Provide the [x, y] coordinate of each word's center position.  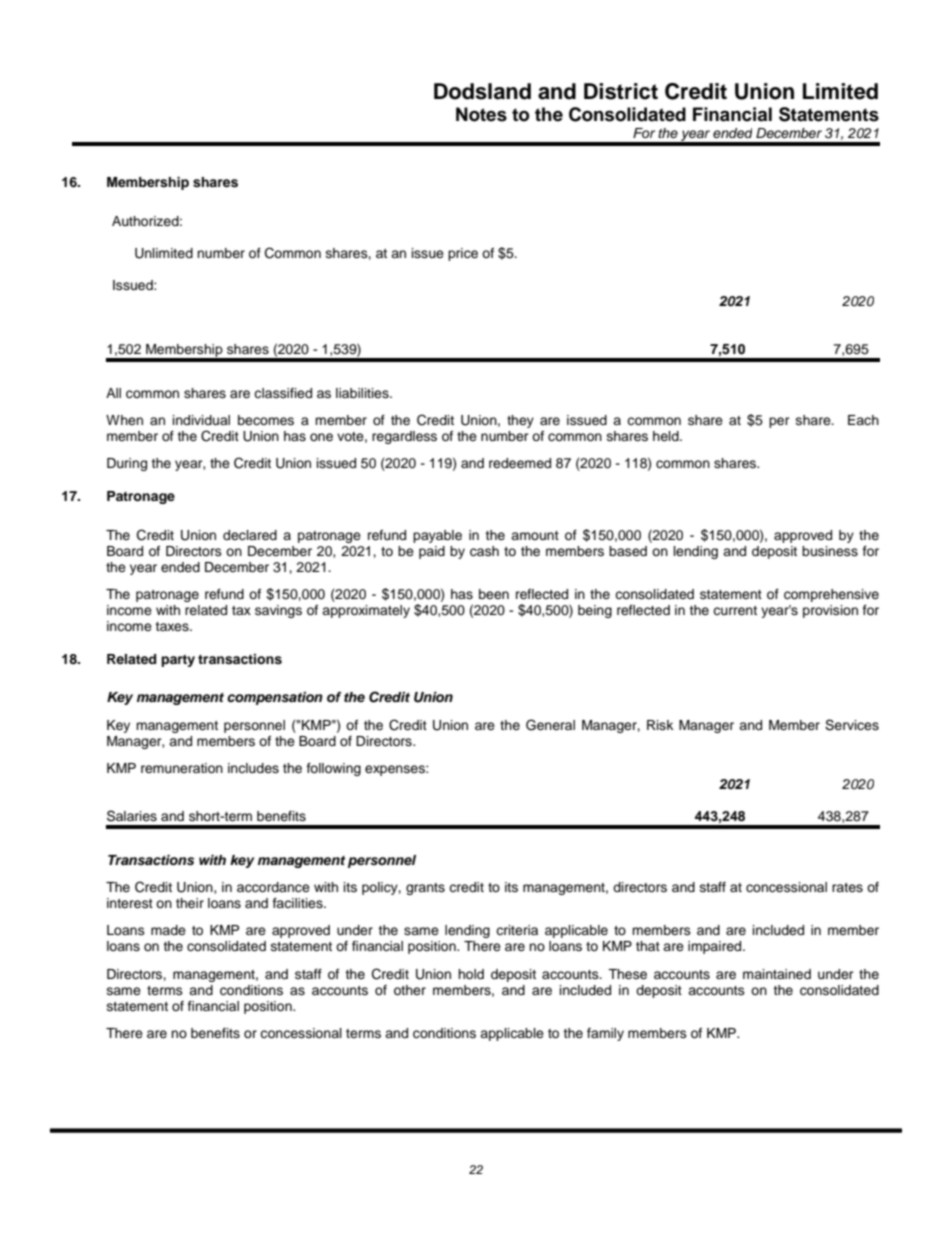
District [621, 91]
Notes [481, 114]
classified [283, 393]
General [550, 725]
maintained [777, 974]
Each [863, 420]
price [463, 254]
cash [484, 551]
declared [250, 535]
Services [852, 725]
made [168, 930]
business [830, 551]
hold [471, 974]
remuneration [182, 768]
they [520, 421]
